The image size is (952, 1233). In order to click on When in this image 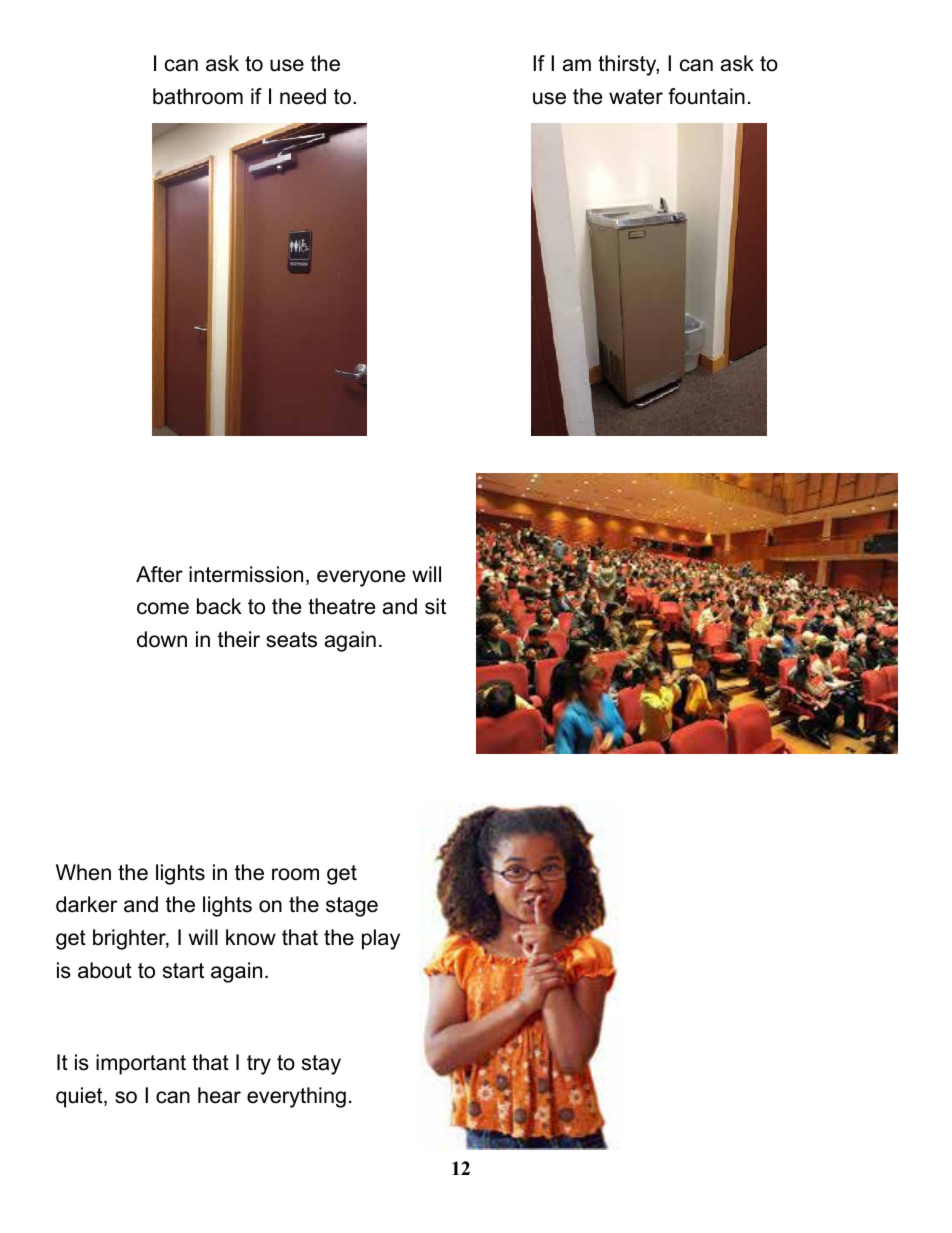, I will do `click(83, 872)`.
